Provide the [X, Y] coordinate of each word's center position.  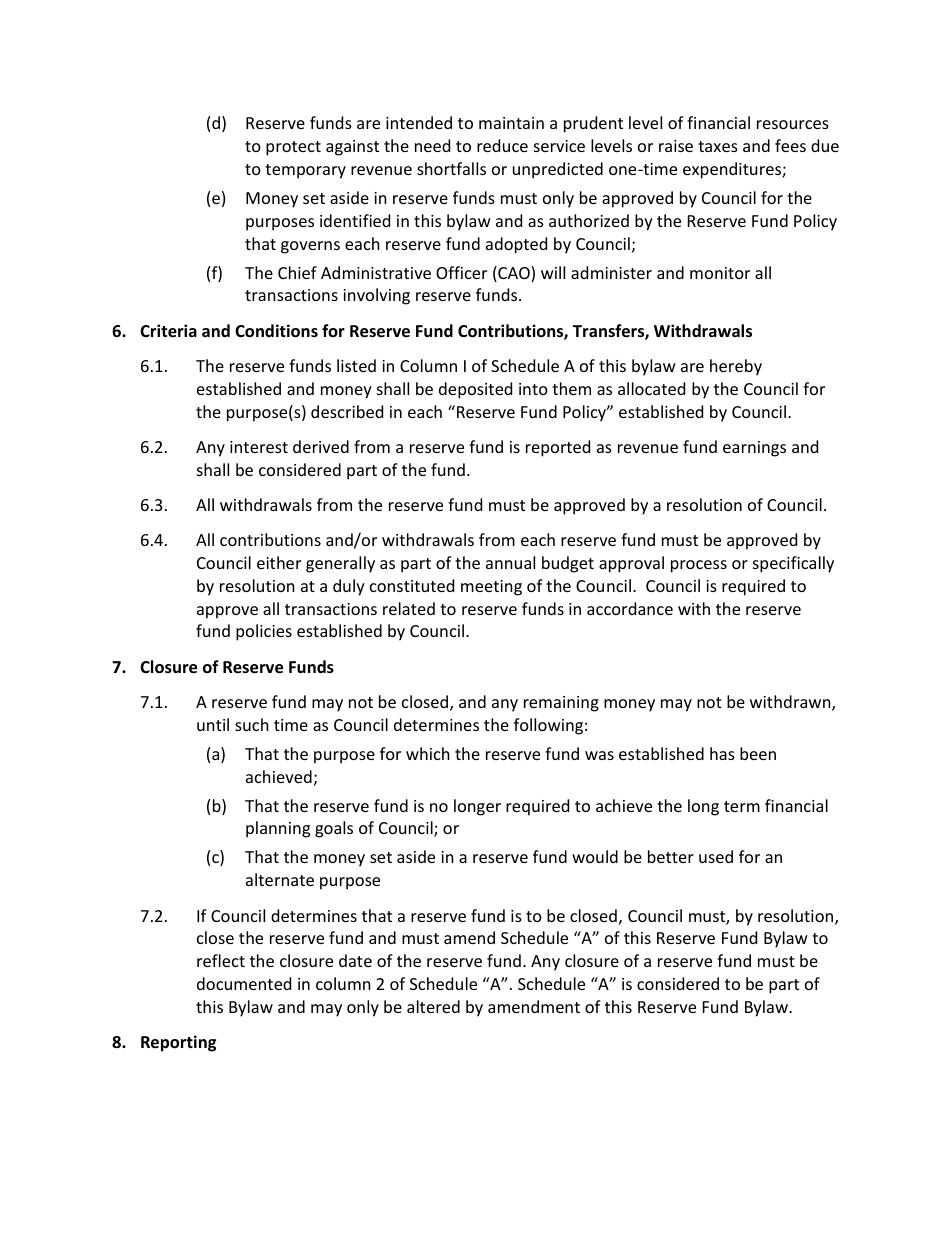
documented [244, 983]
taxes [718, 146]
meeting [491, 588]
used [716, 856]
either [279, 562]
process [699, 566]
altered [433, 1006]
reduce [502, 145]
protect [293, 148]
